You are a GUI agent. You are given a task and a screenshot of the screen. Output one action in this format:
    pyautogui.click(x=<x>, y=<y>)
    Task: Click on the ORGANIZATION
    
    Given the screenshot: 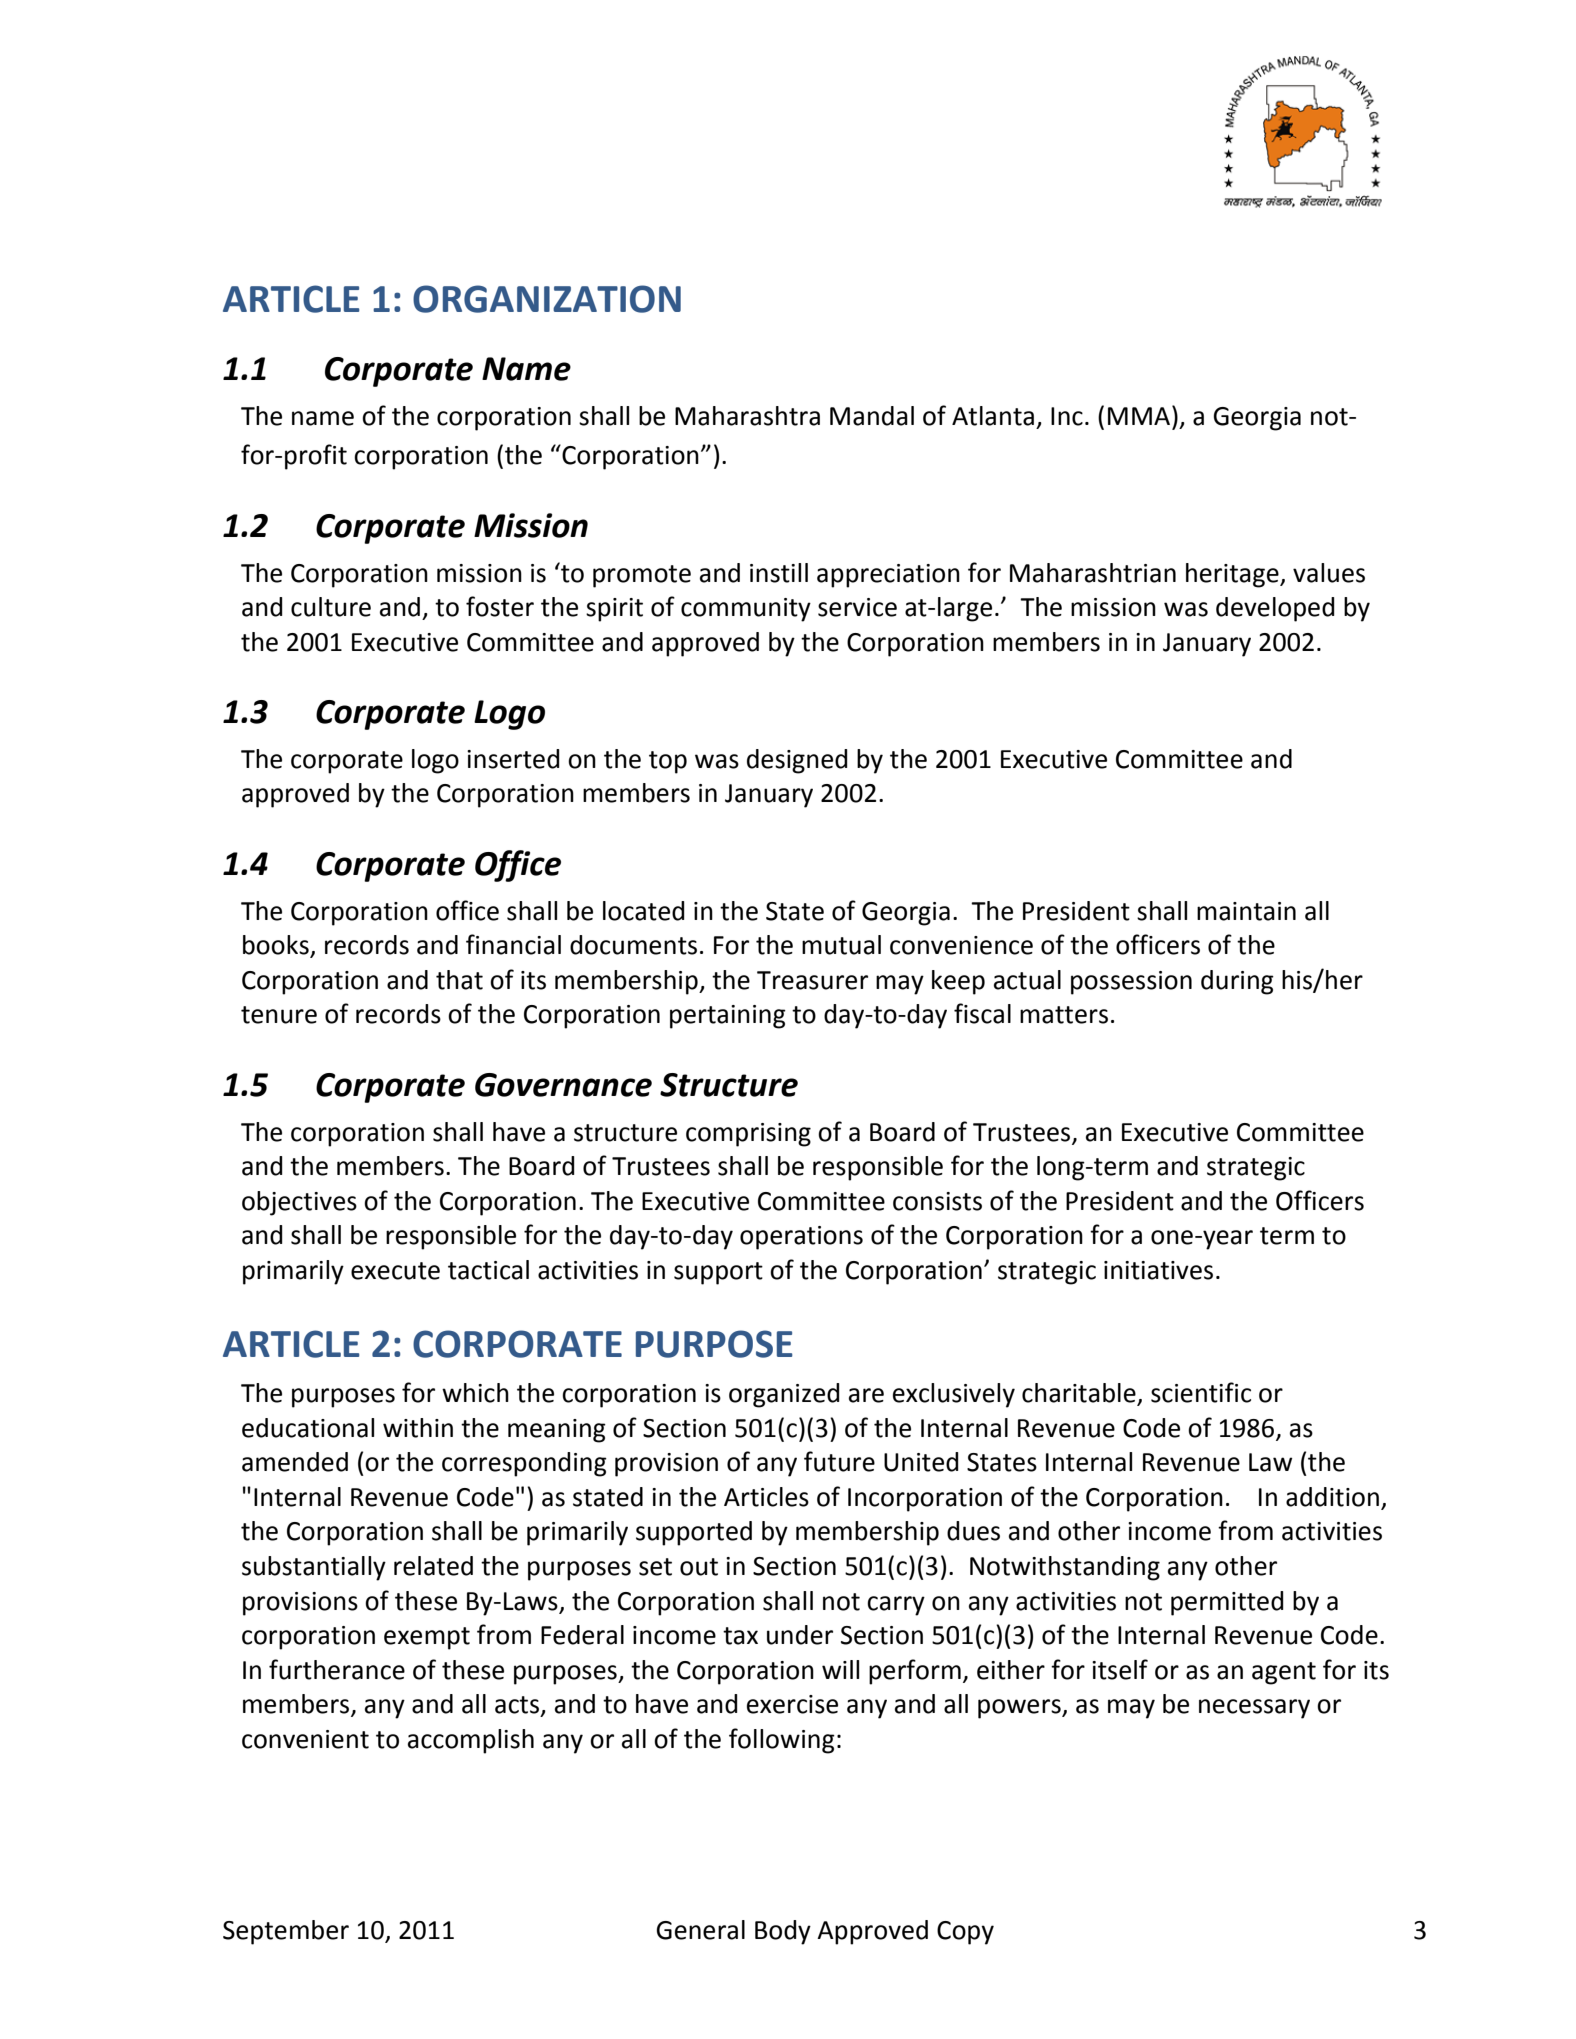 What is the action you would take?
    pyautogui.click(x=547, y=299)
